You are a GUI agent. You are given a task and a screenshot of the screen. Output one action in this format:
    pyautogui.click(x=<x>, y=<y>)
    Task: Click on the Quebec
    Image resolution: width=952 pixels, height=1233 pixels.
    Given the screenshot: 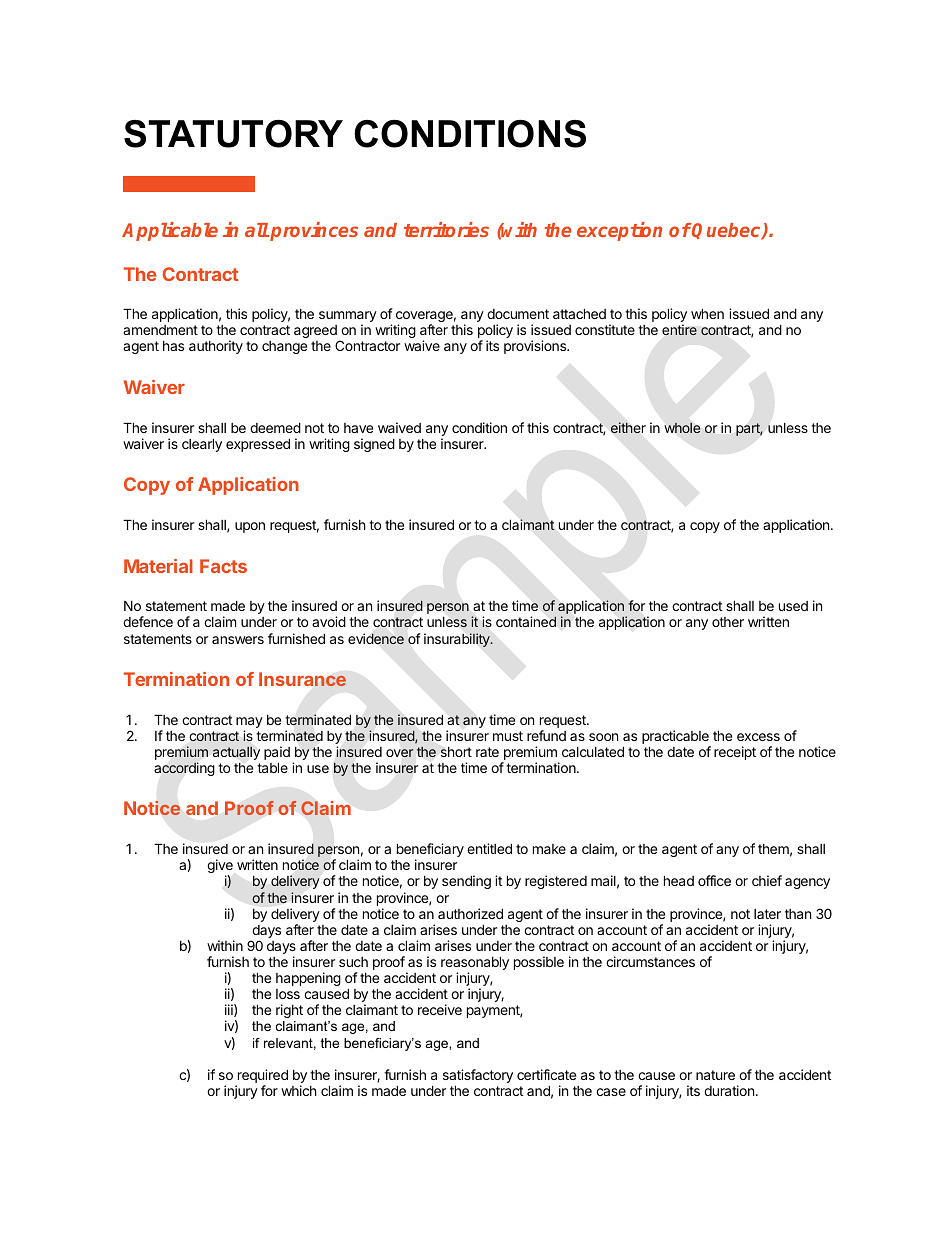 What is the action you would take?
    pyautogui.click(x=727, y=231)
